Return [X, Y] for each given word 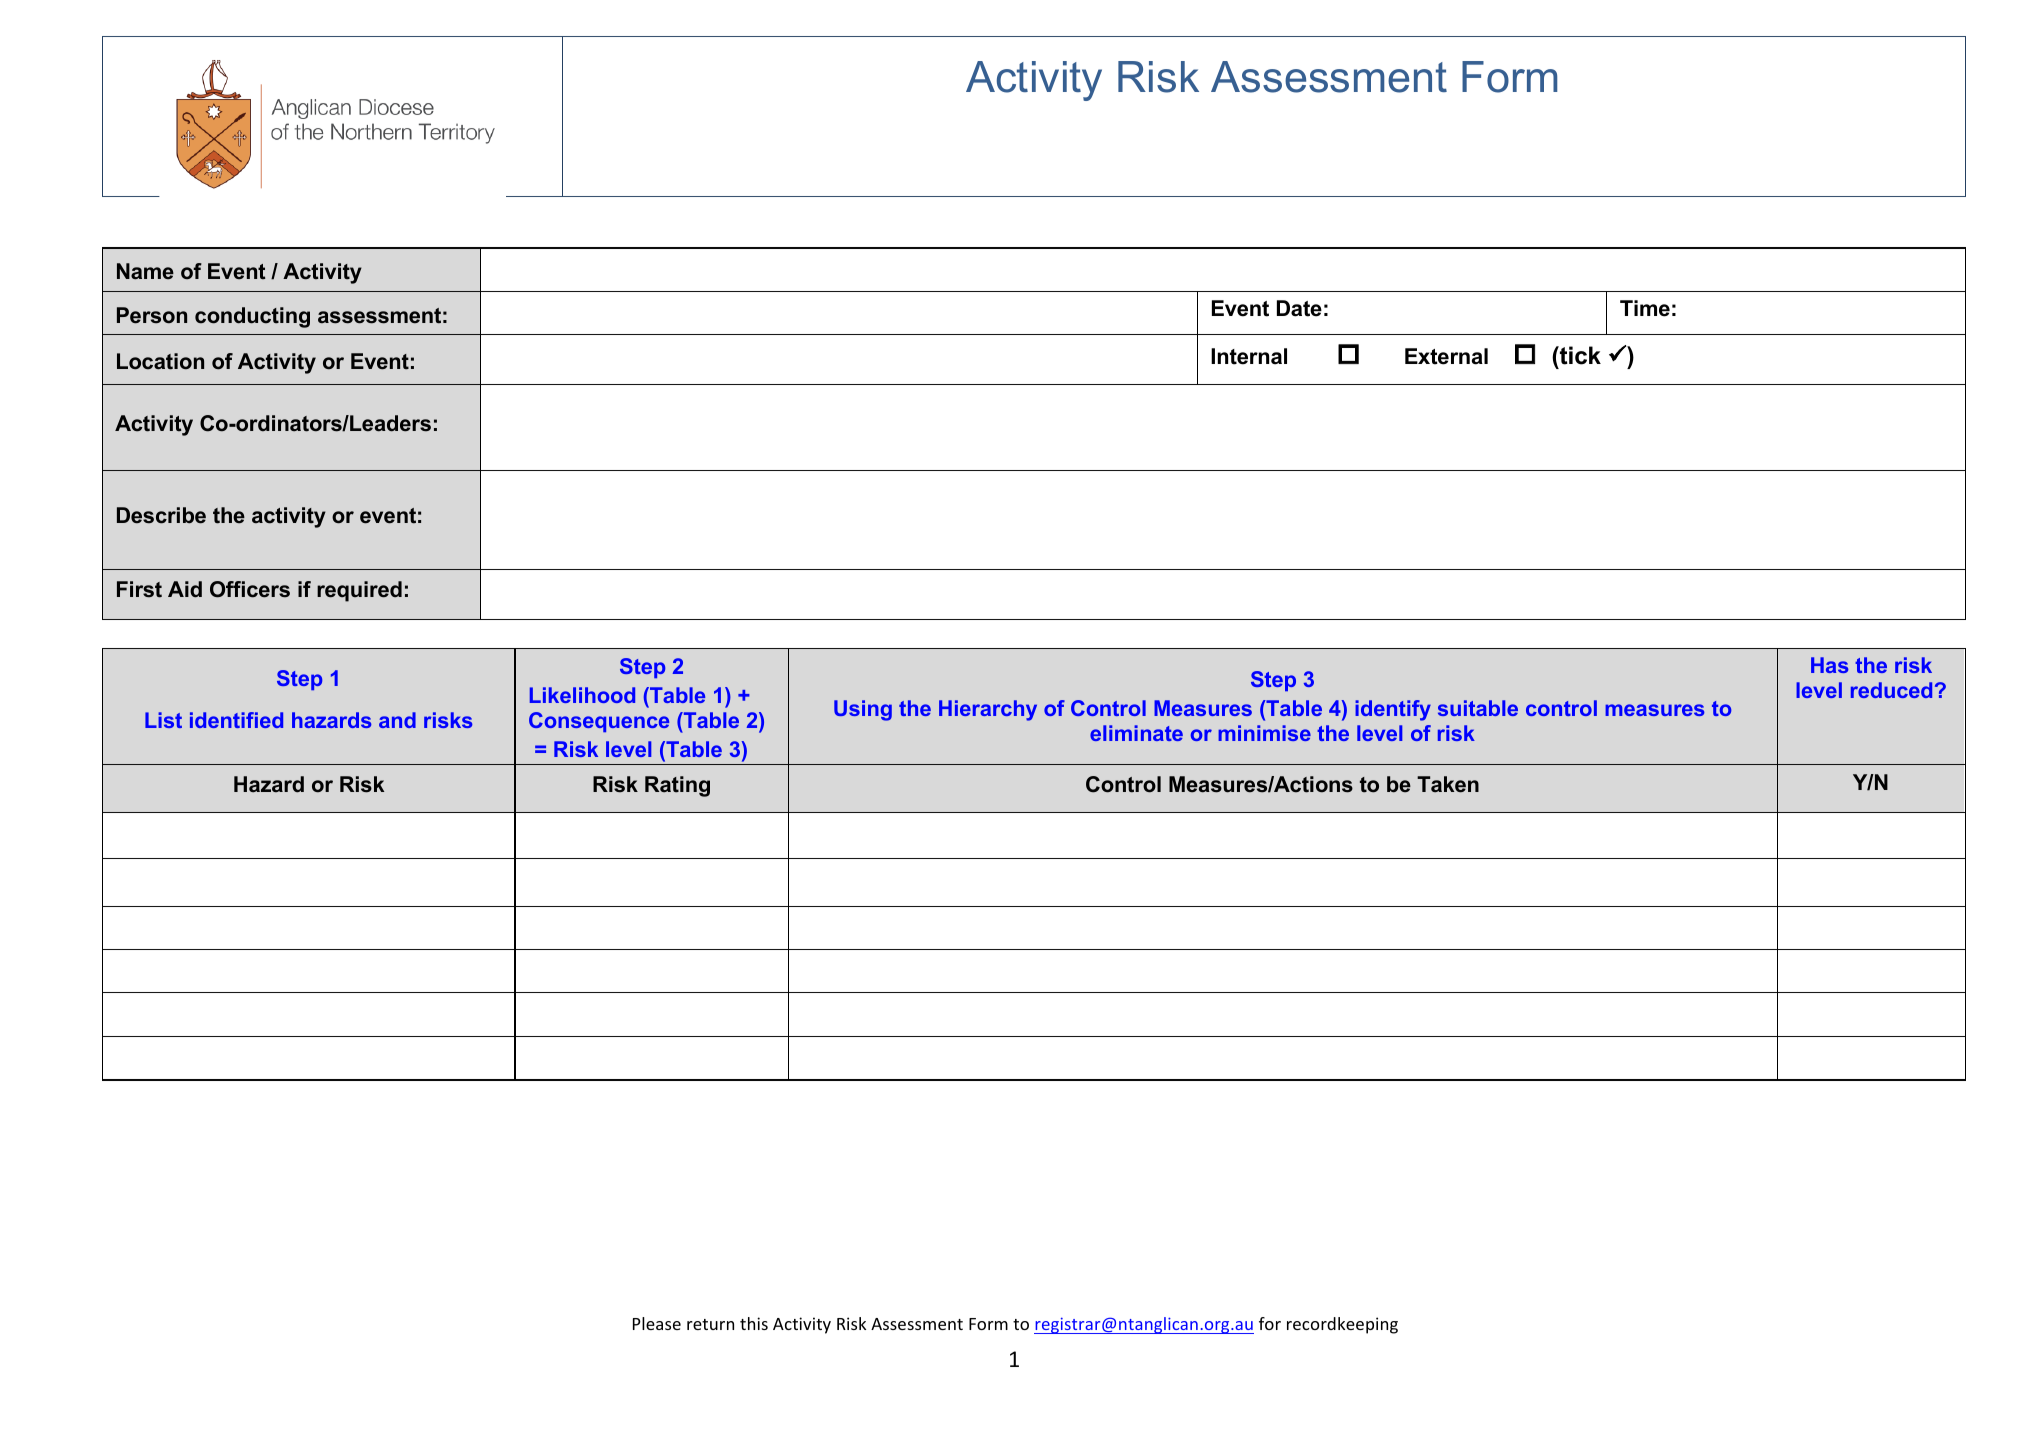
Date [1299, 308]
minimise [1264, 733]
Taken [1448, 784]
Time [1645, 308]
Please [657, 1323]
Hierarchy [988, 710]
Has [1829, 665]
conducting [252, 317]
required [359, 591]
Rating [677, 786]
